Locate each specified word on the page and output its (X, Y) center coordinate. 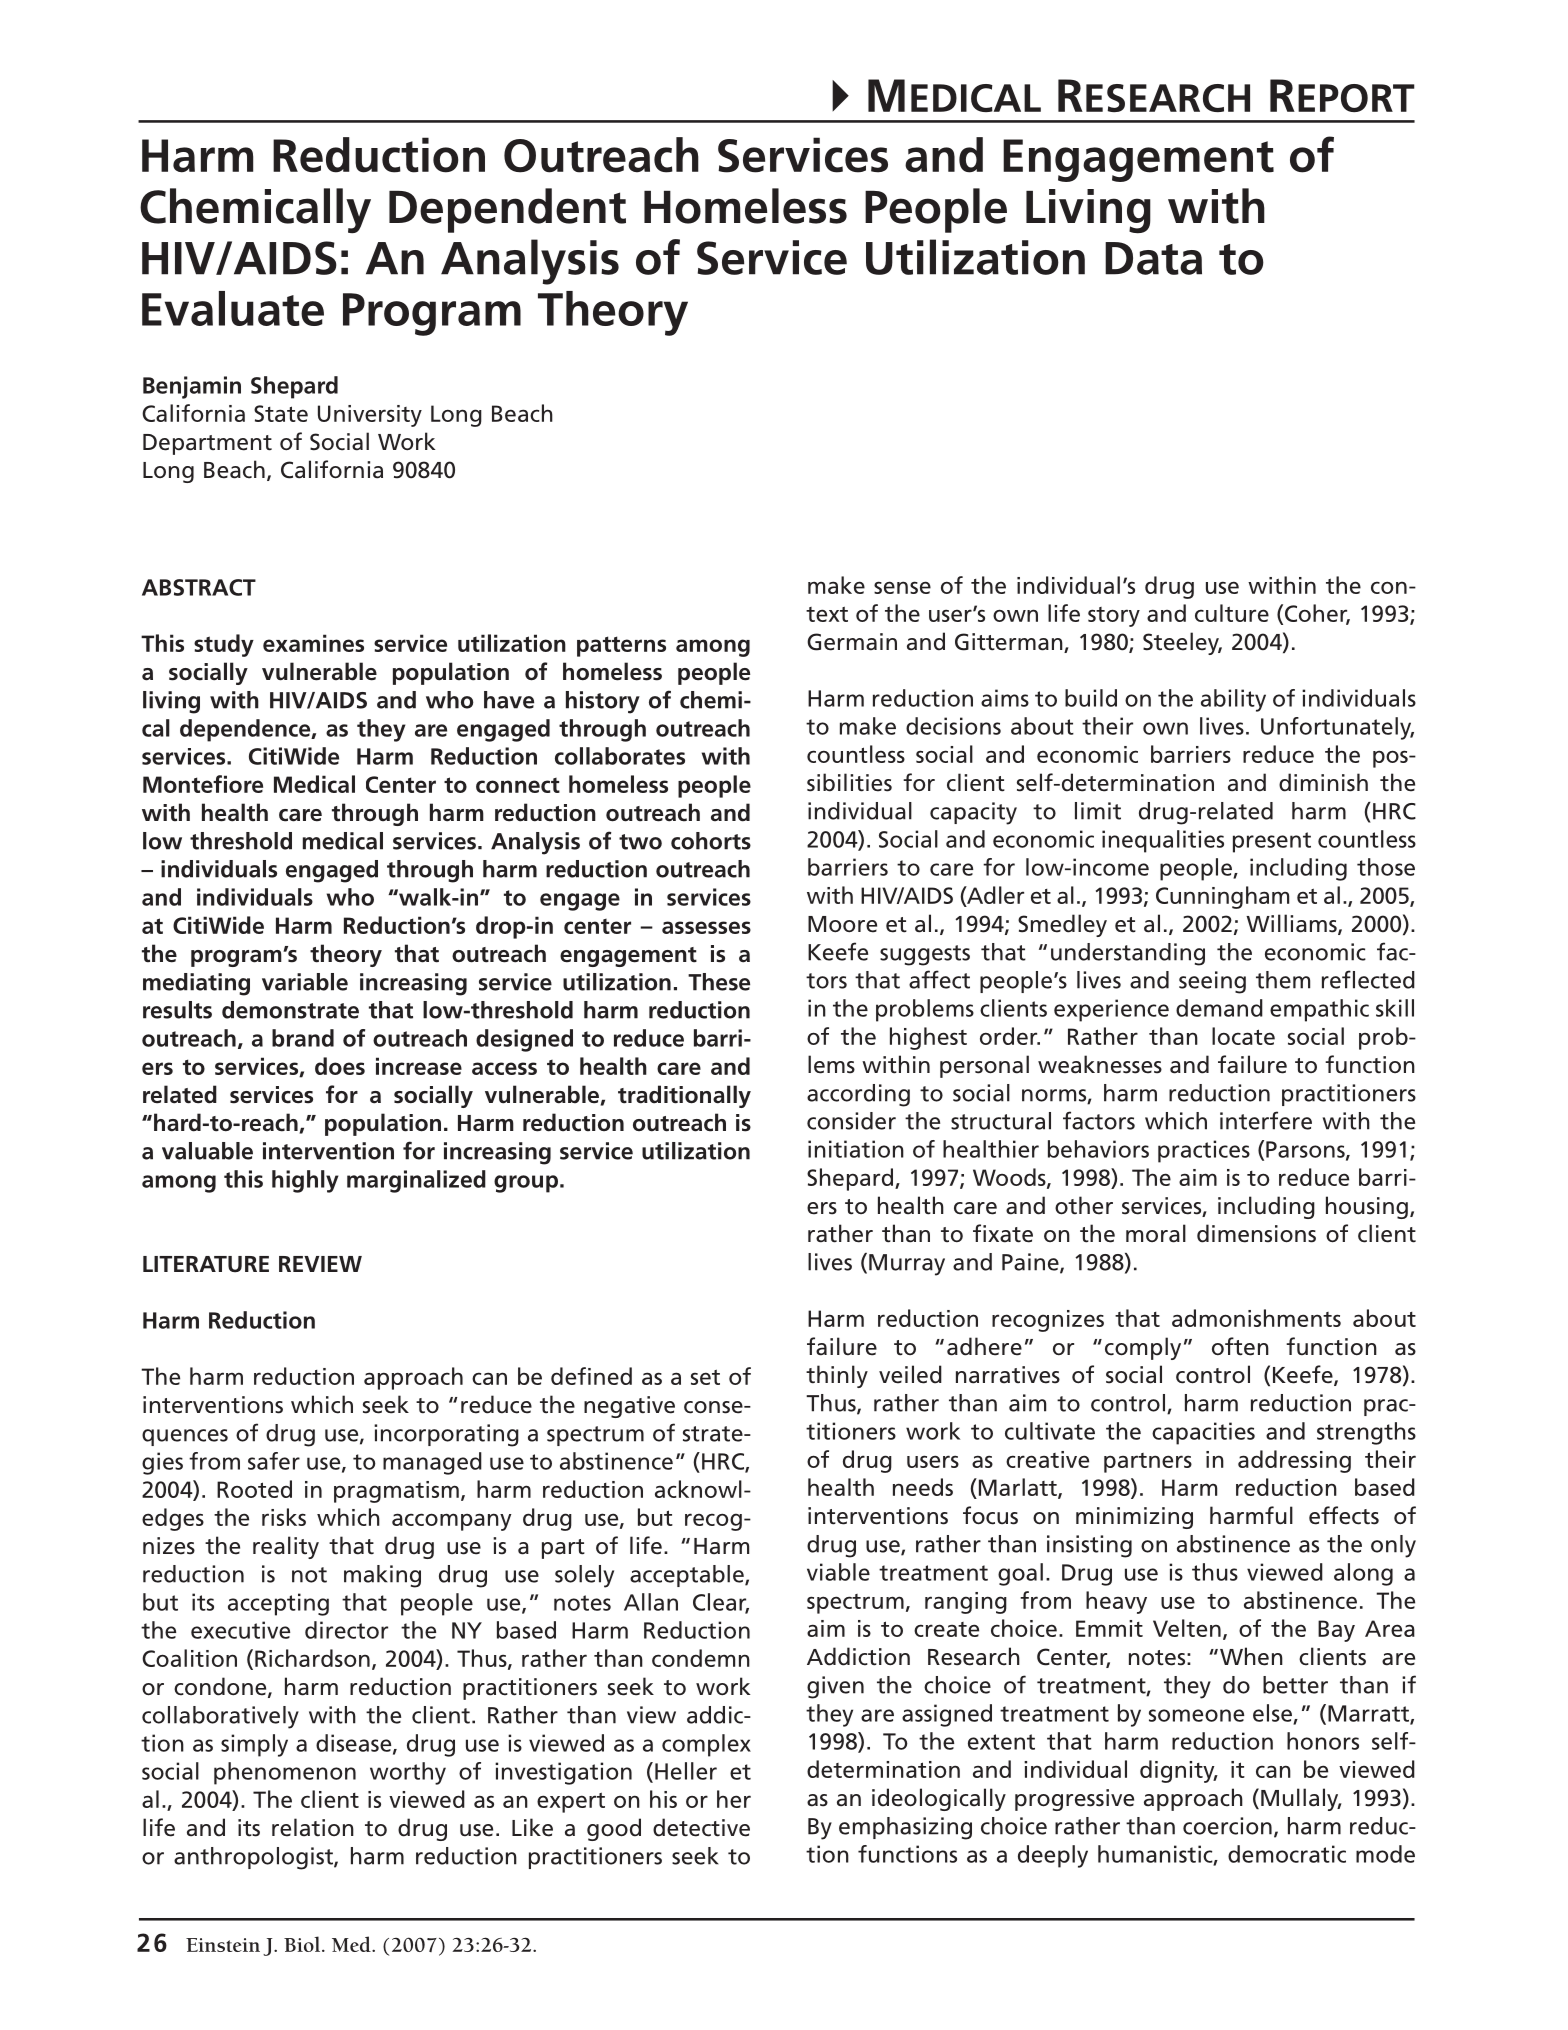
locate (1243, 1036)
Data (1153, 258)
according (858, 1095)
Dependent (507, 210)
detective (701, 1827)
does (340, 1066)
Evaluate (233, 308)
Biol (302, 1944)
